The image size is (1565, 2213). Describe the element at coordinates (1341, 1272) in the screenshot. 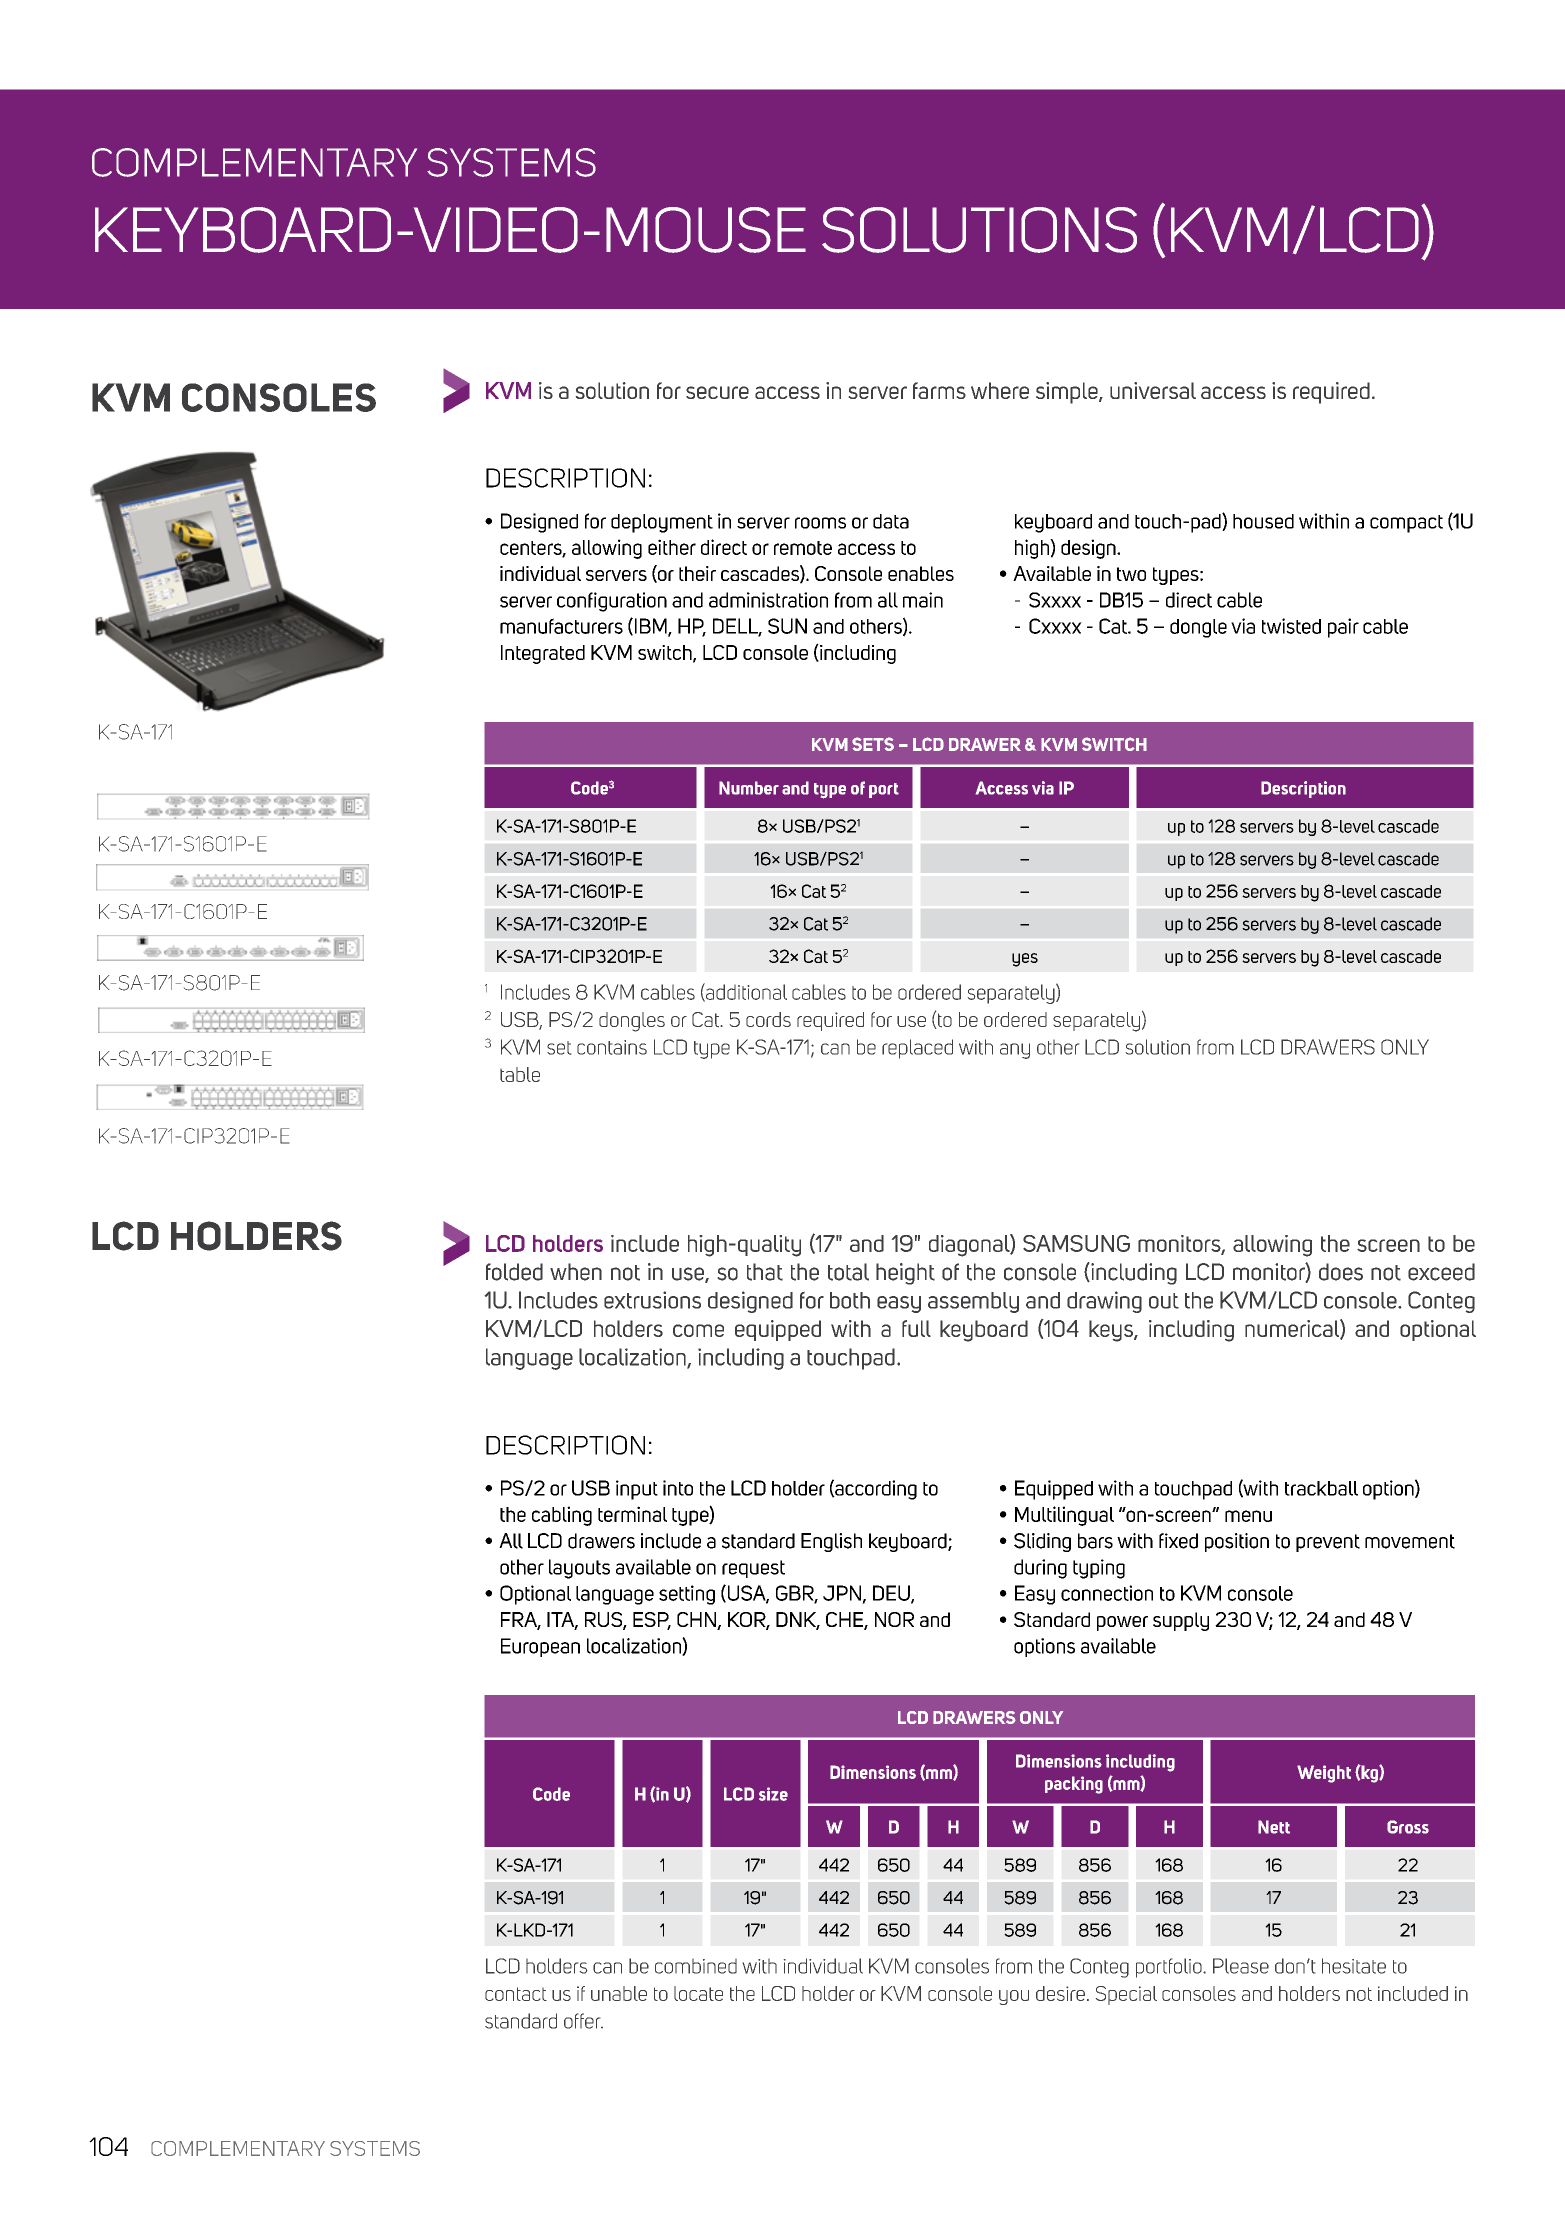

I see `does` at that location.
